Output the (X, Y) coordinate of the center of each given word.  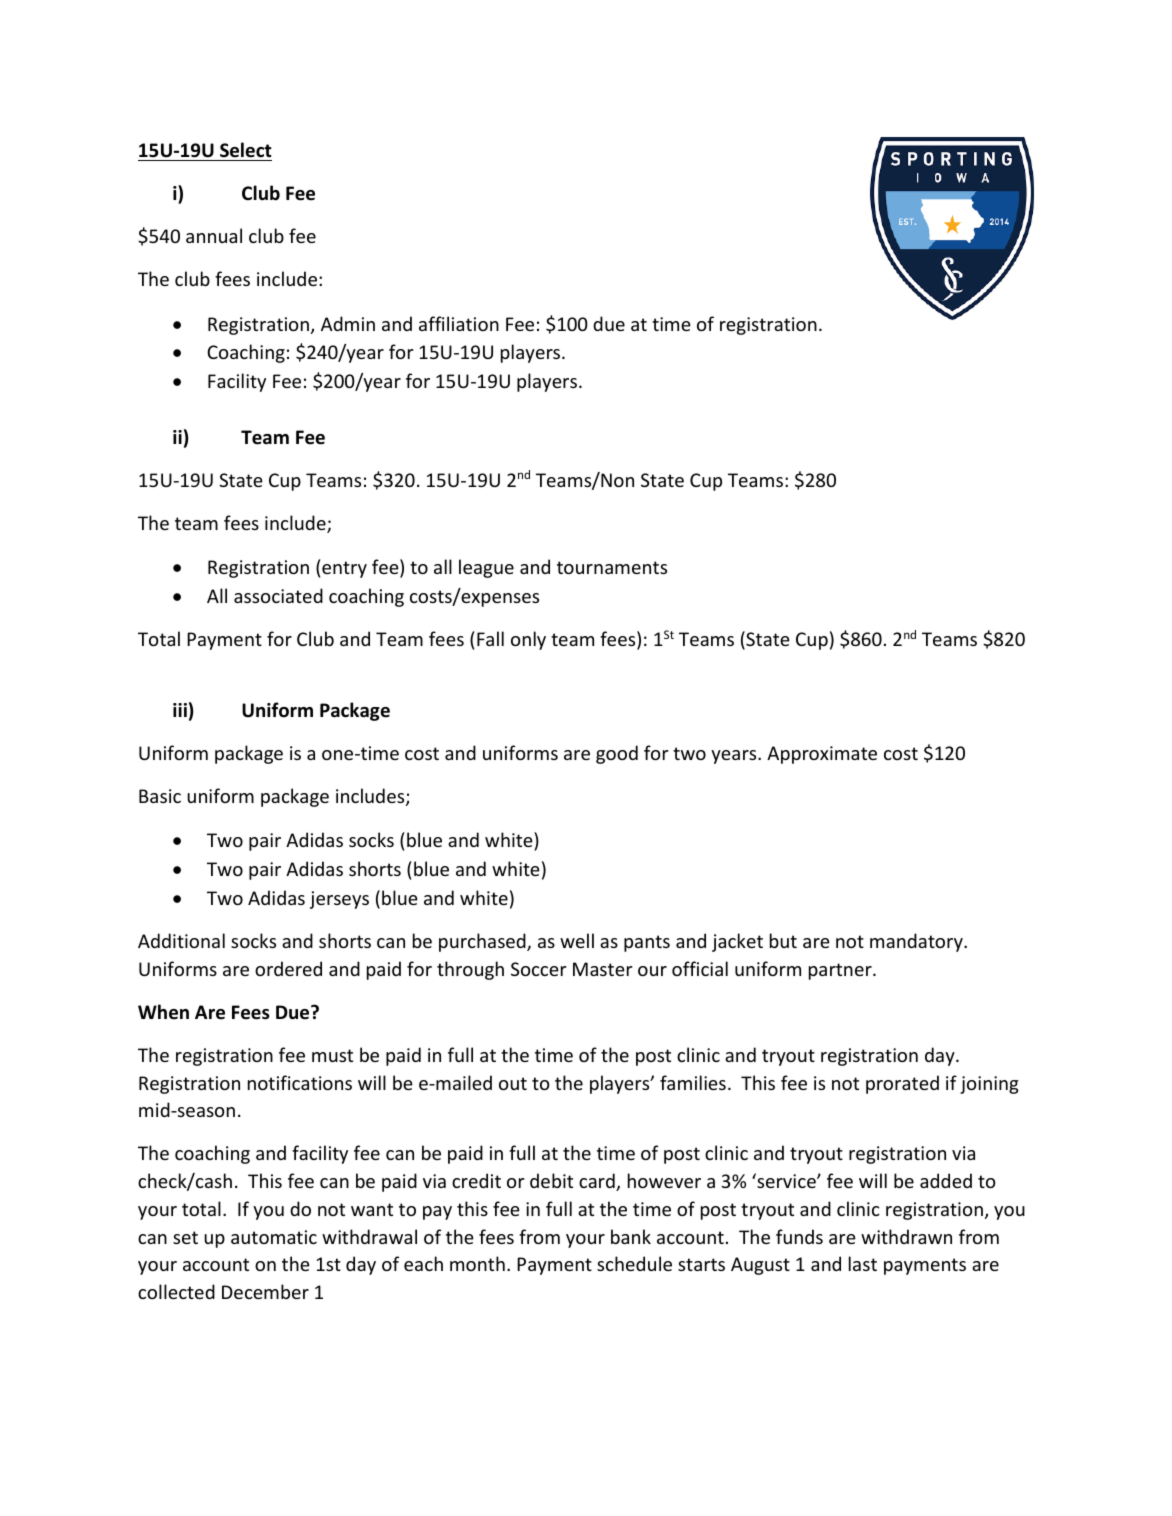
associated (278, 595)
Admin (348, 323)
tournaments (612, 567)
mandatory (917, 942)
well (577, 940)
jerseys (339, 900)
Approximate (822, 755)
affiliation (459, 323)
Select (246, 150)
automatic (274, 1237)
